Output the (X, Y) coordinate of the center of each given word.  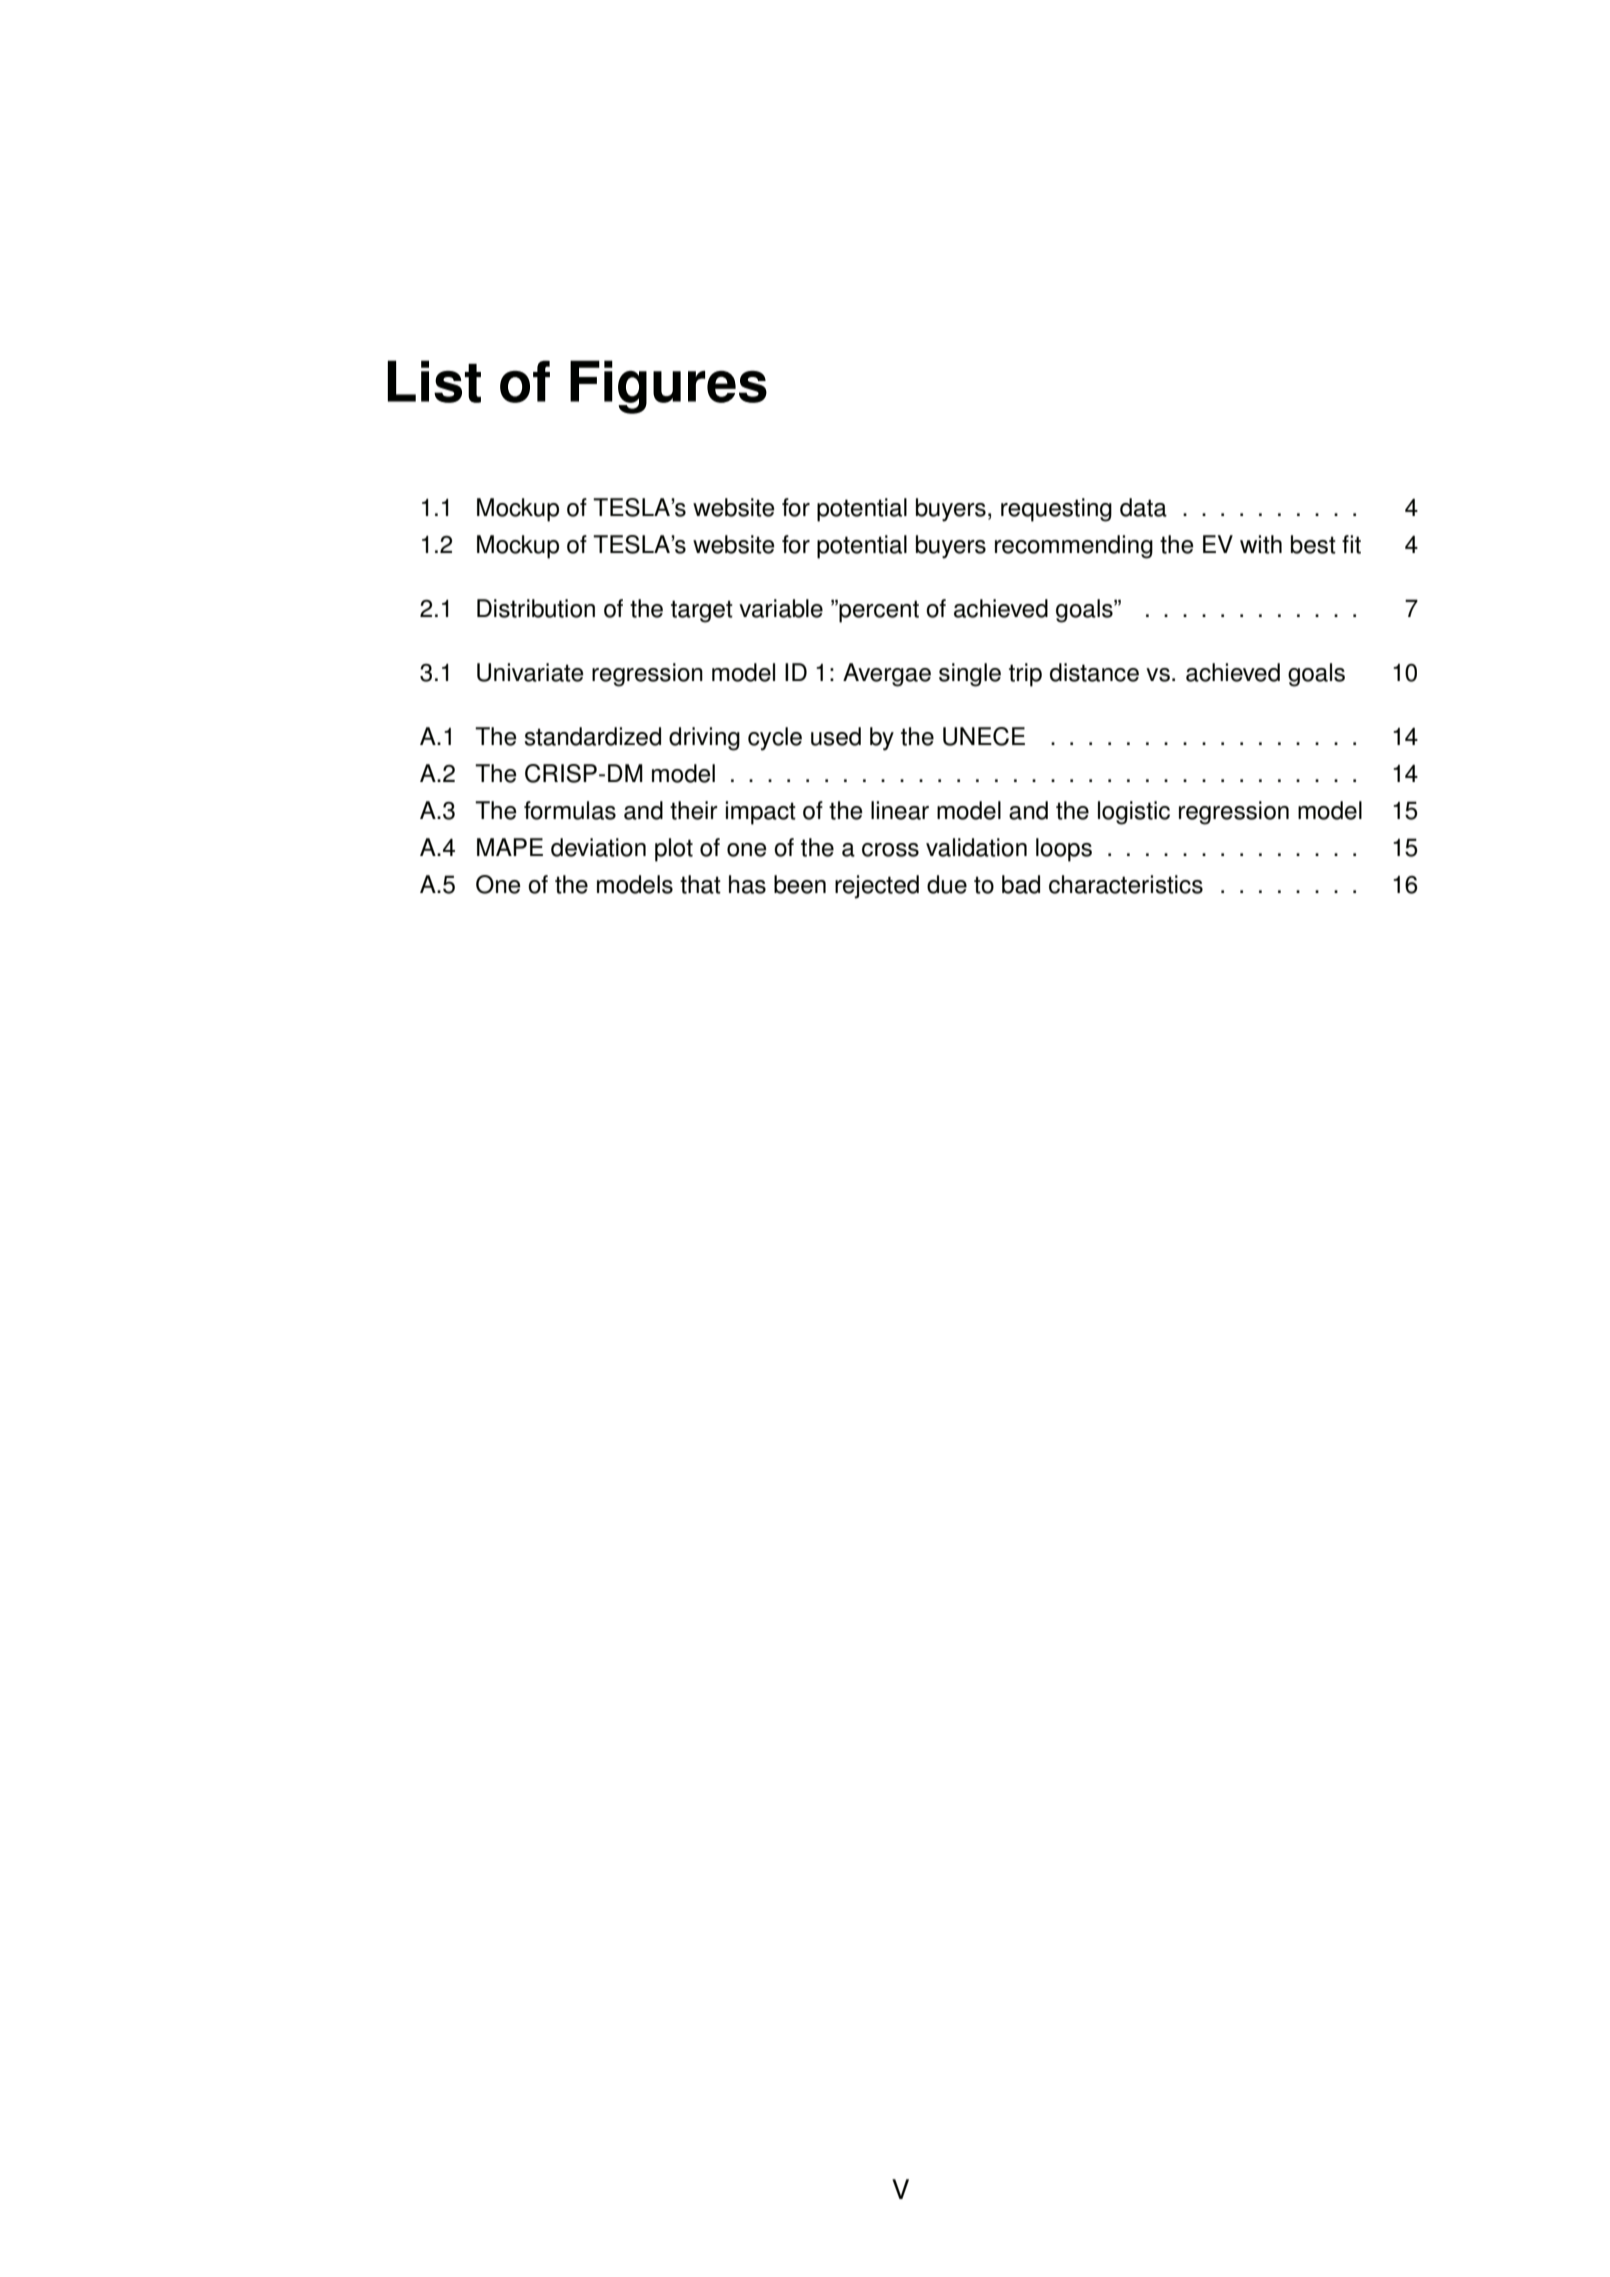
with (1261, 544)
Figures (668, 387)
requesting (1056, 510)
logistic (1134, 813)
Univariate (530, 672)
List (434, 381)
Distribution (536, 608)
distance (1094, 672)
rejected (877, 887)
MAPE (510, 847)
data (1143, 507)
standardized (593, 736)
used (836, 736)
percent (878, 611)
